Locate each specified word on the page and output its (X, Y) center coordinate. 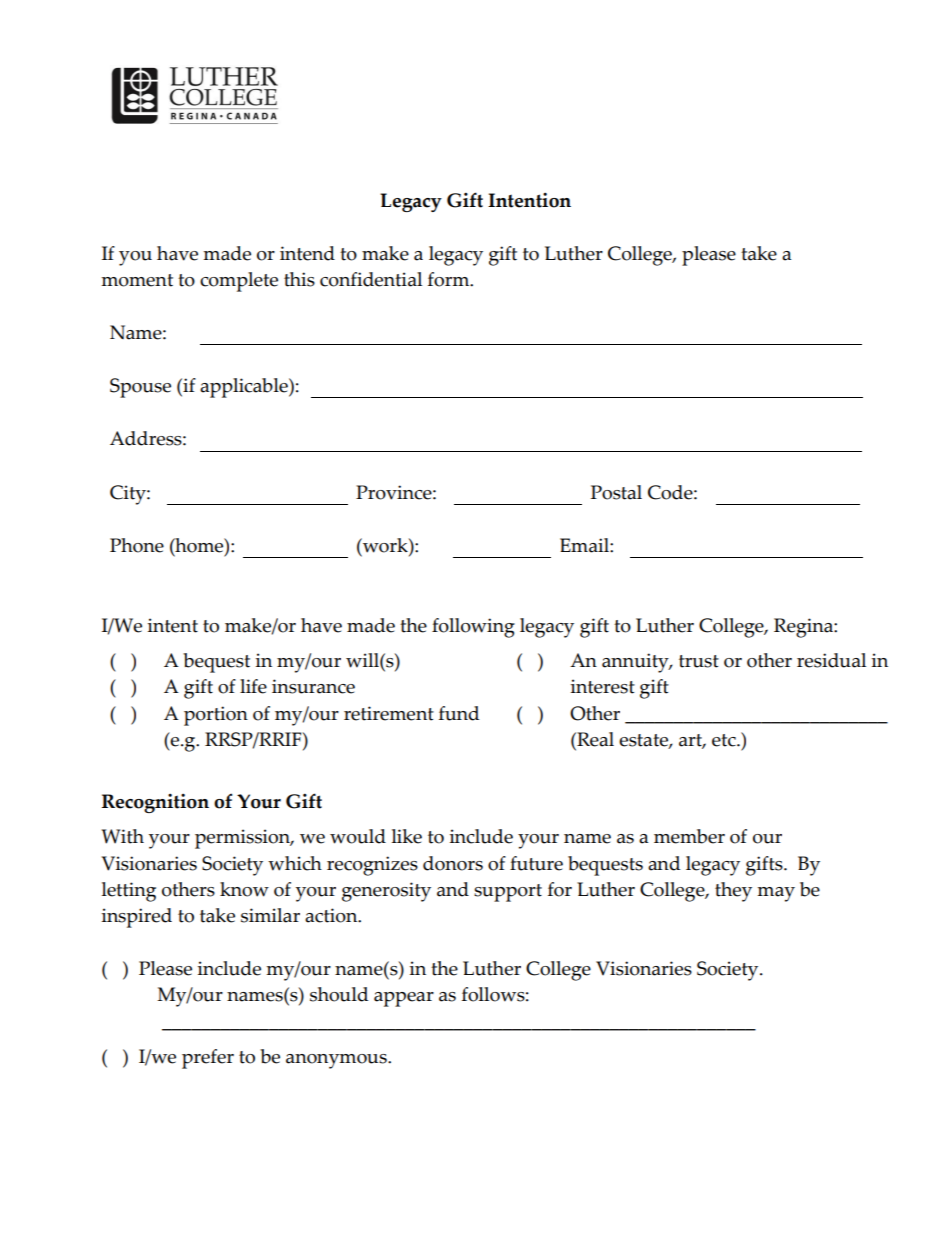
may (776, 894)
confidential (371, 279)
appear (404, 999)
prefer (208, 1059)
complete (239, 282)
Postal (616, 492)
